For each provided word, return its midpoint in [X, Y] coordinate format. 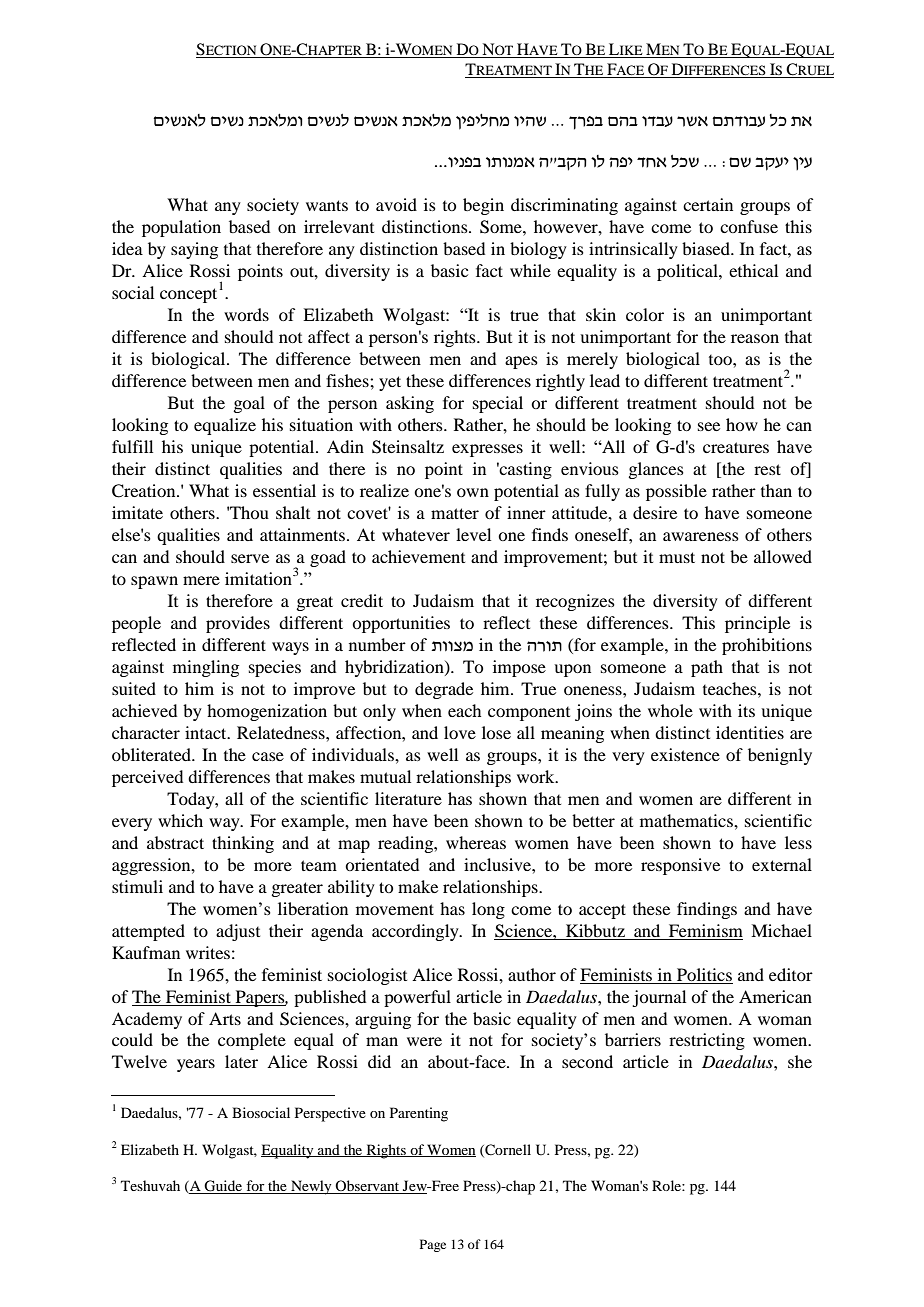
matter [455, 513]
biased [707, 248]
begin [483, 206]
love [460, 732]
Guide [224, 1187]
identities [750, 732]
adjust [238, 932]
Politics [704, 974]
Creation [145, 491]
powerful [417, 998]
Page [433, 1245]
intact [207, 732]
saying [194, 250]
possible [676, 492]
